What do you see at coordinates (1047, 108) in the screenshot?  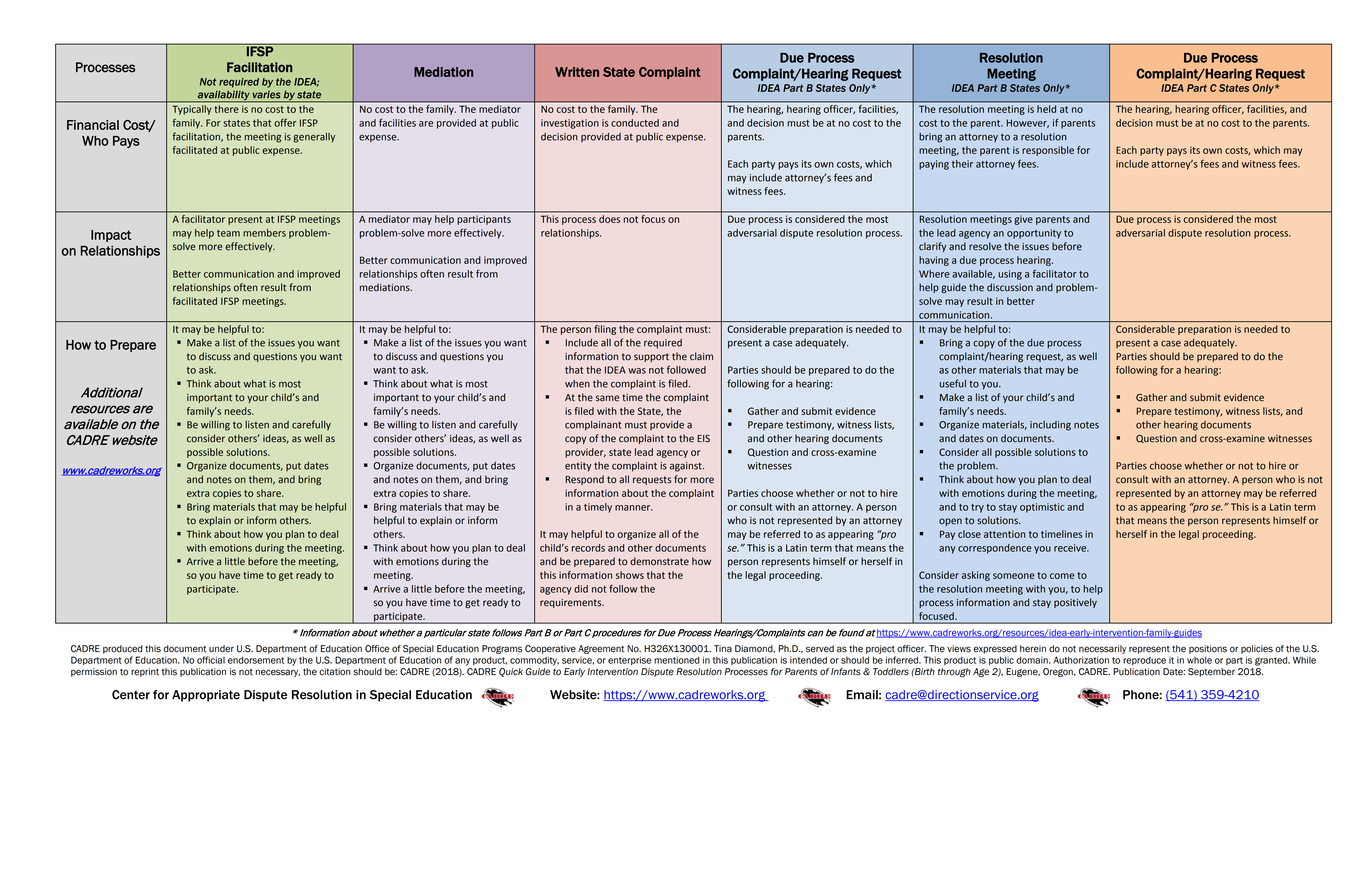 I see `held` at bounding box center [1047, 108].
